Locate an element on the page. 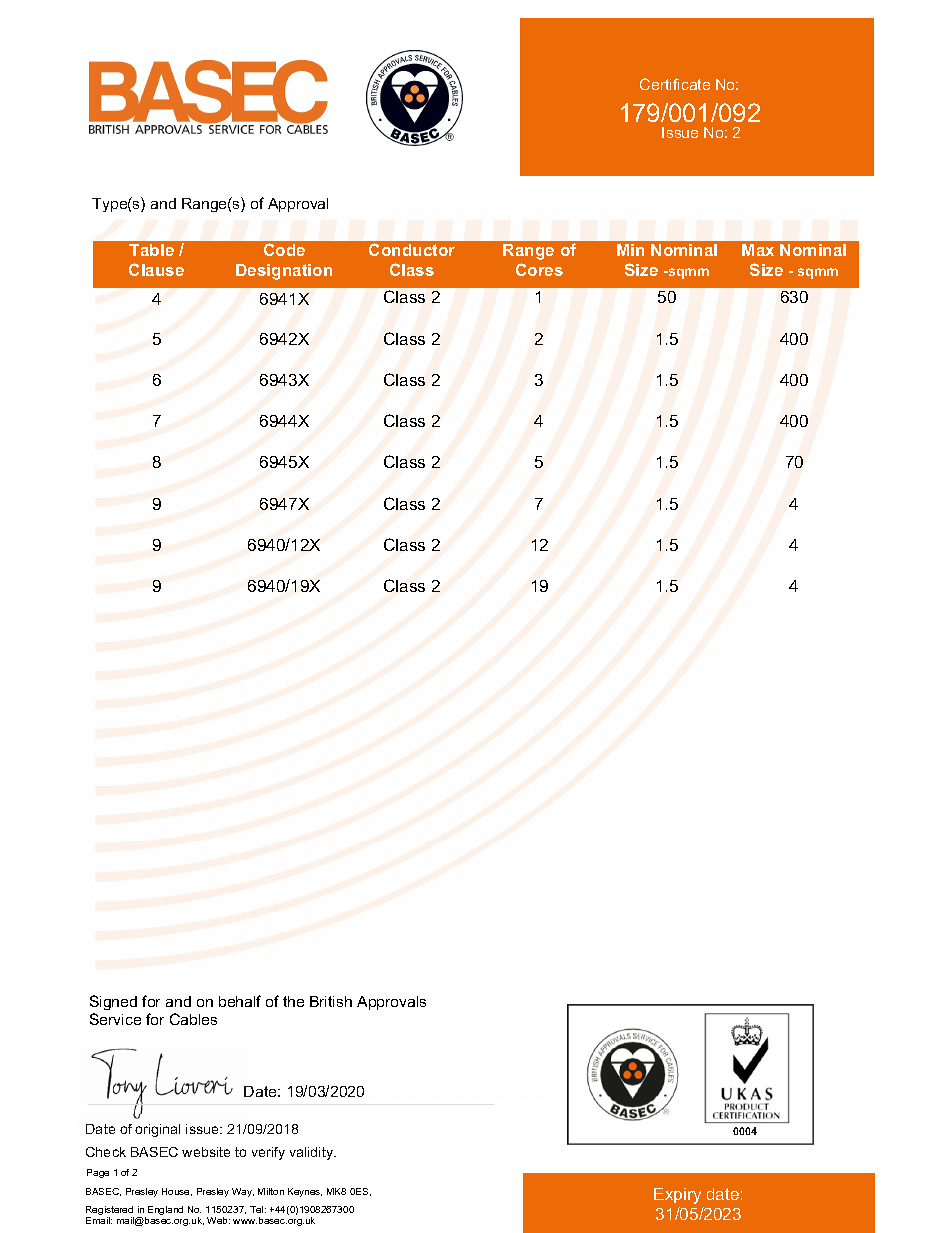 The image size is (952, 1233). Cores is located at coordinates (539, 269).
